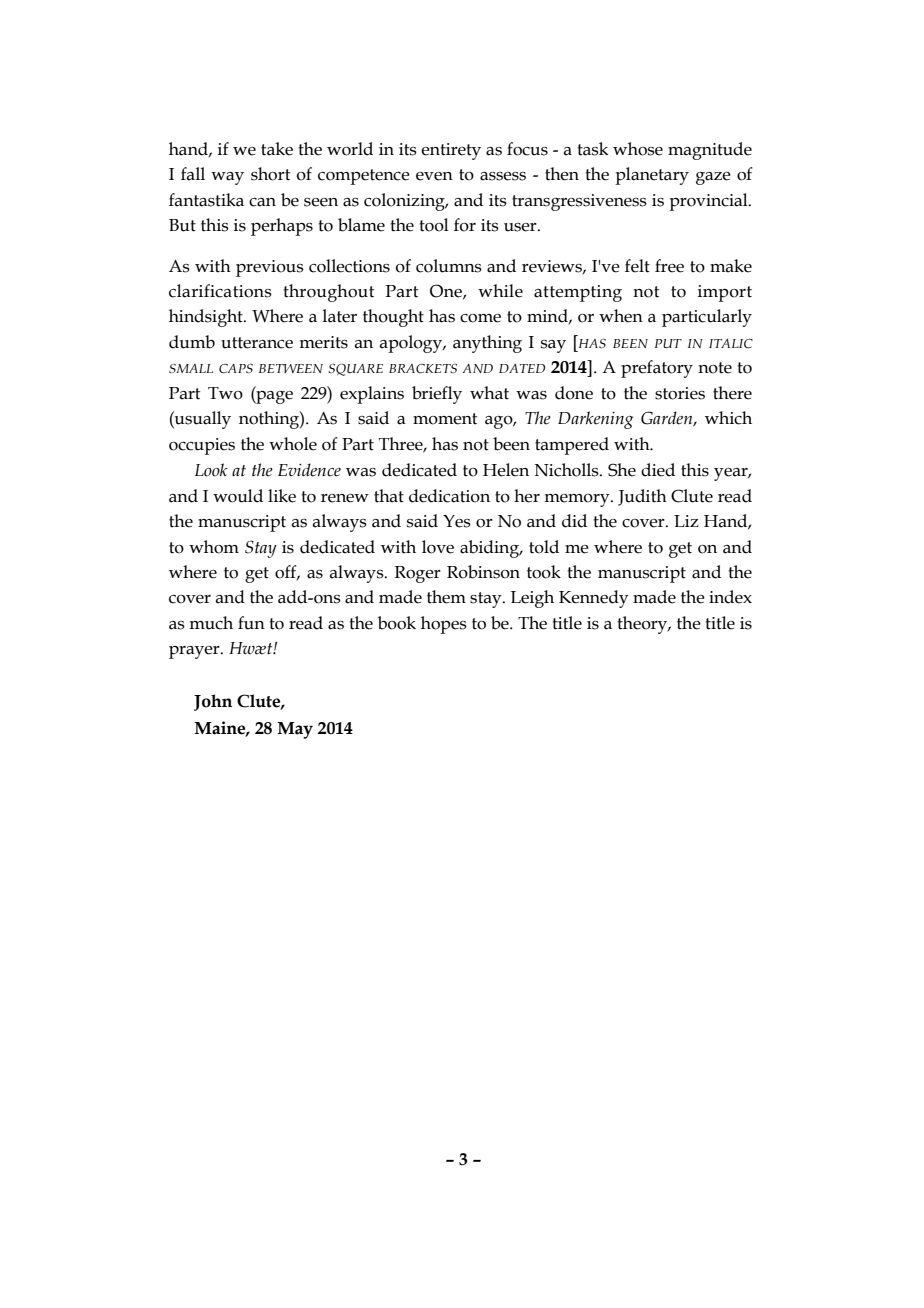  What do you see at coordinates (457, 521) in the screenshot?
I see `Yes` at bounding box center [457, 521].
